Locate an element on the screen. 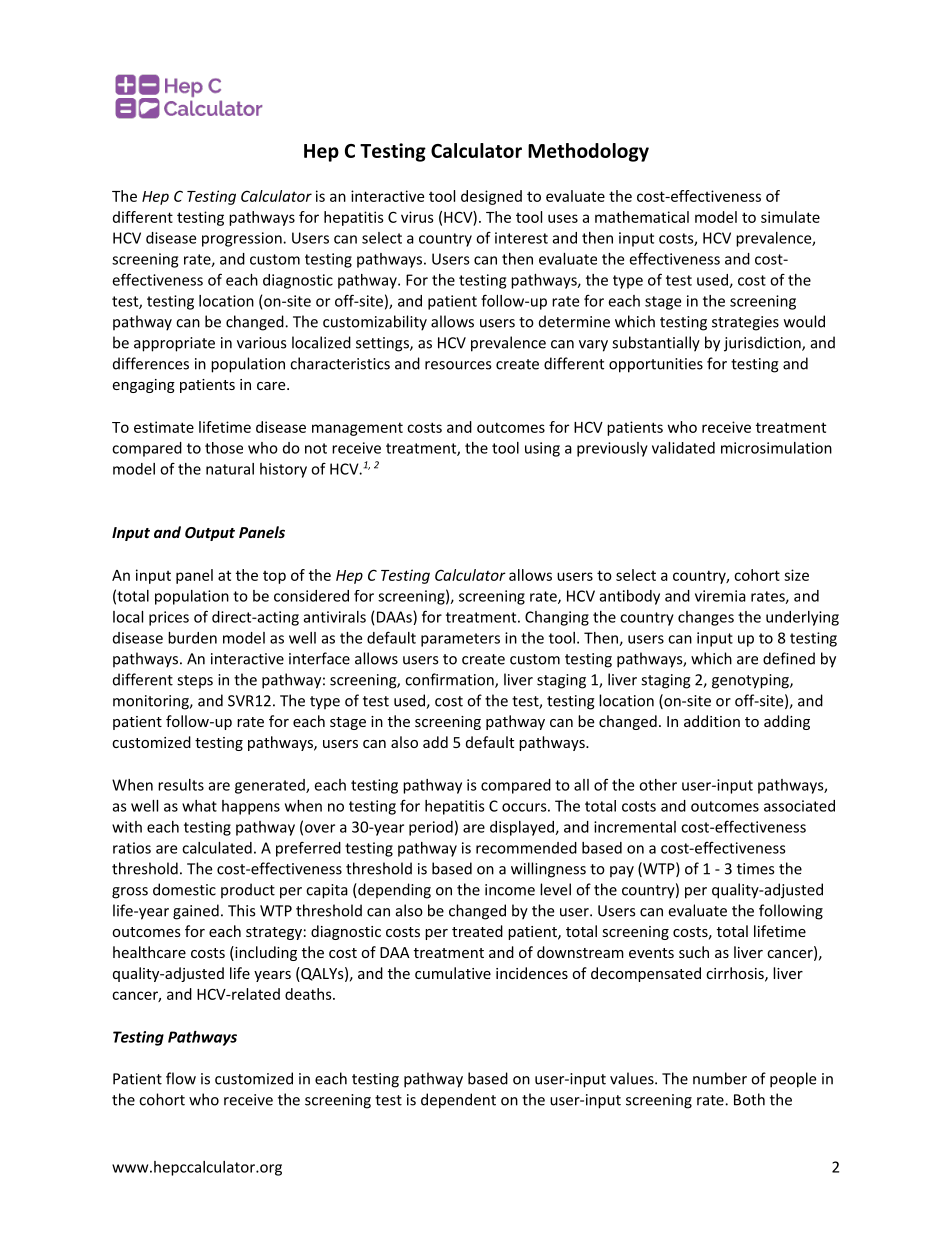 The image size is (952, 1233). progression is located at coordinates (243, 239).
